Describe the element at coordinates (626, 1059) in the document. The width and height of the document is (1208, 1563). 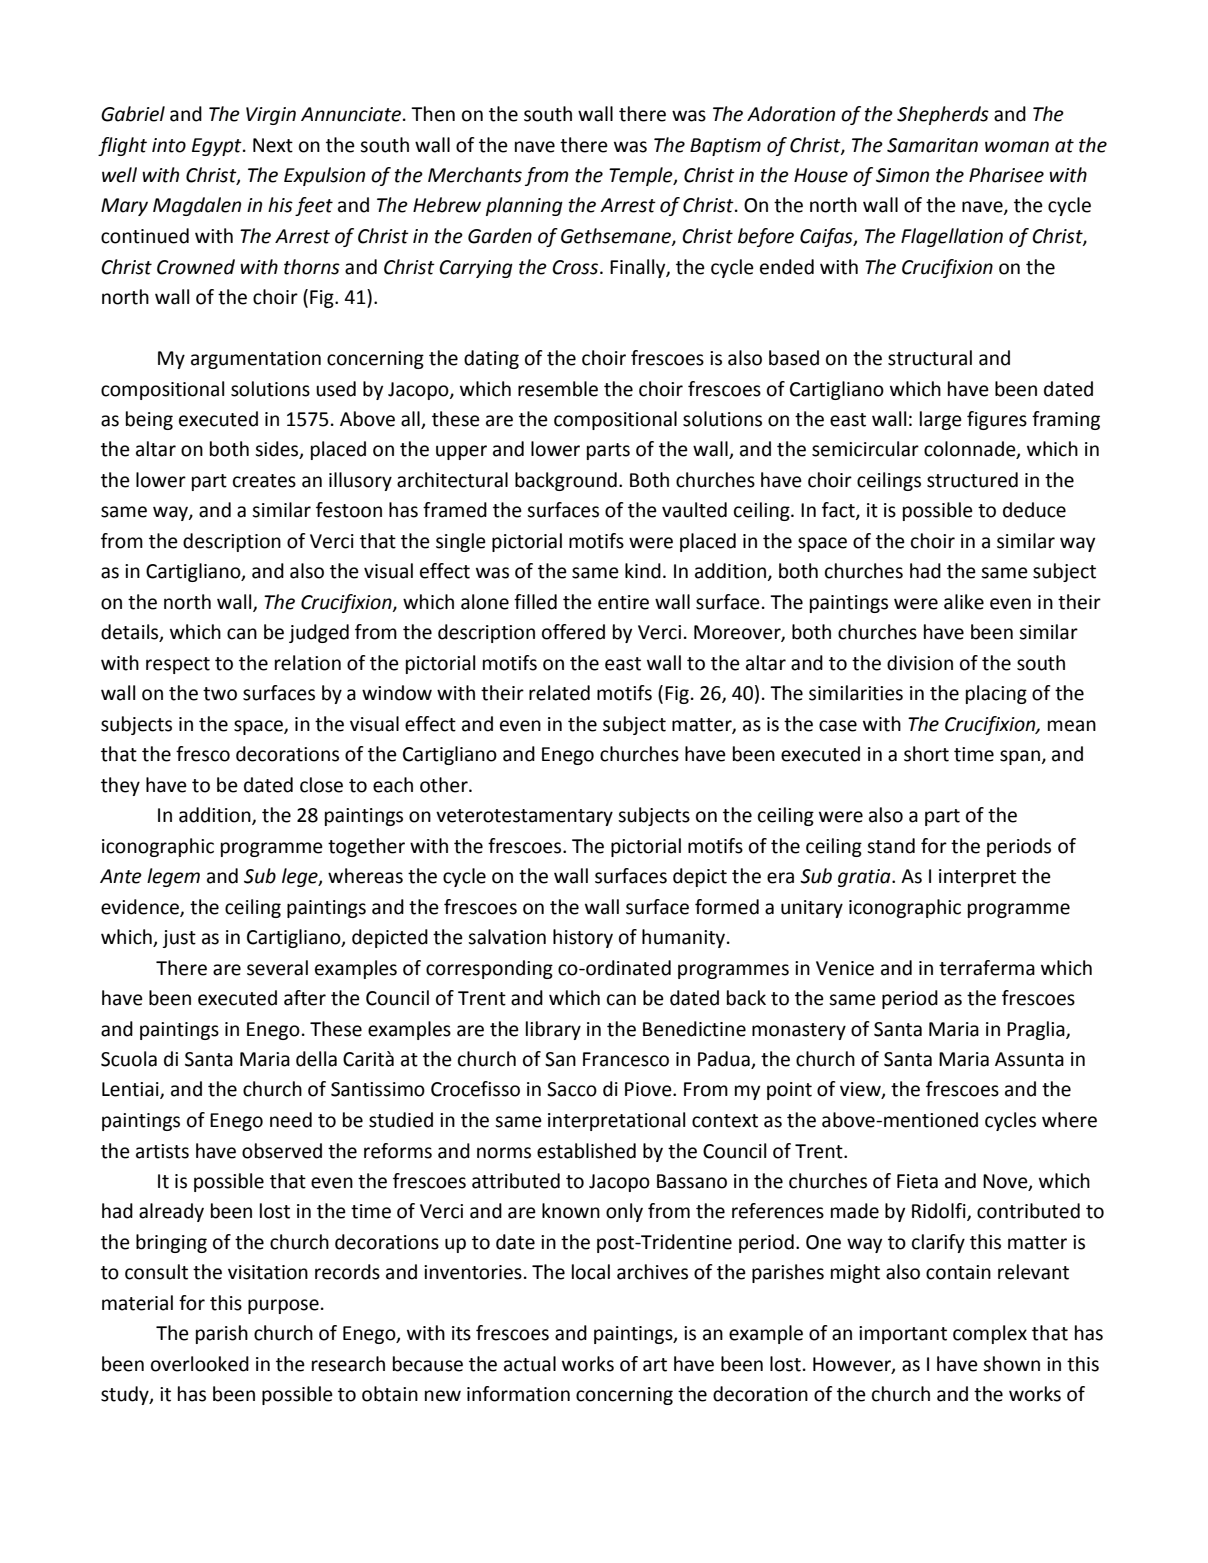
I see `Francesco` at that location.
